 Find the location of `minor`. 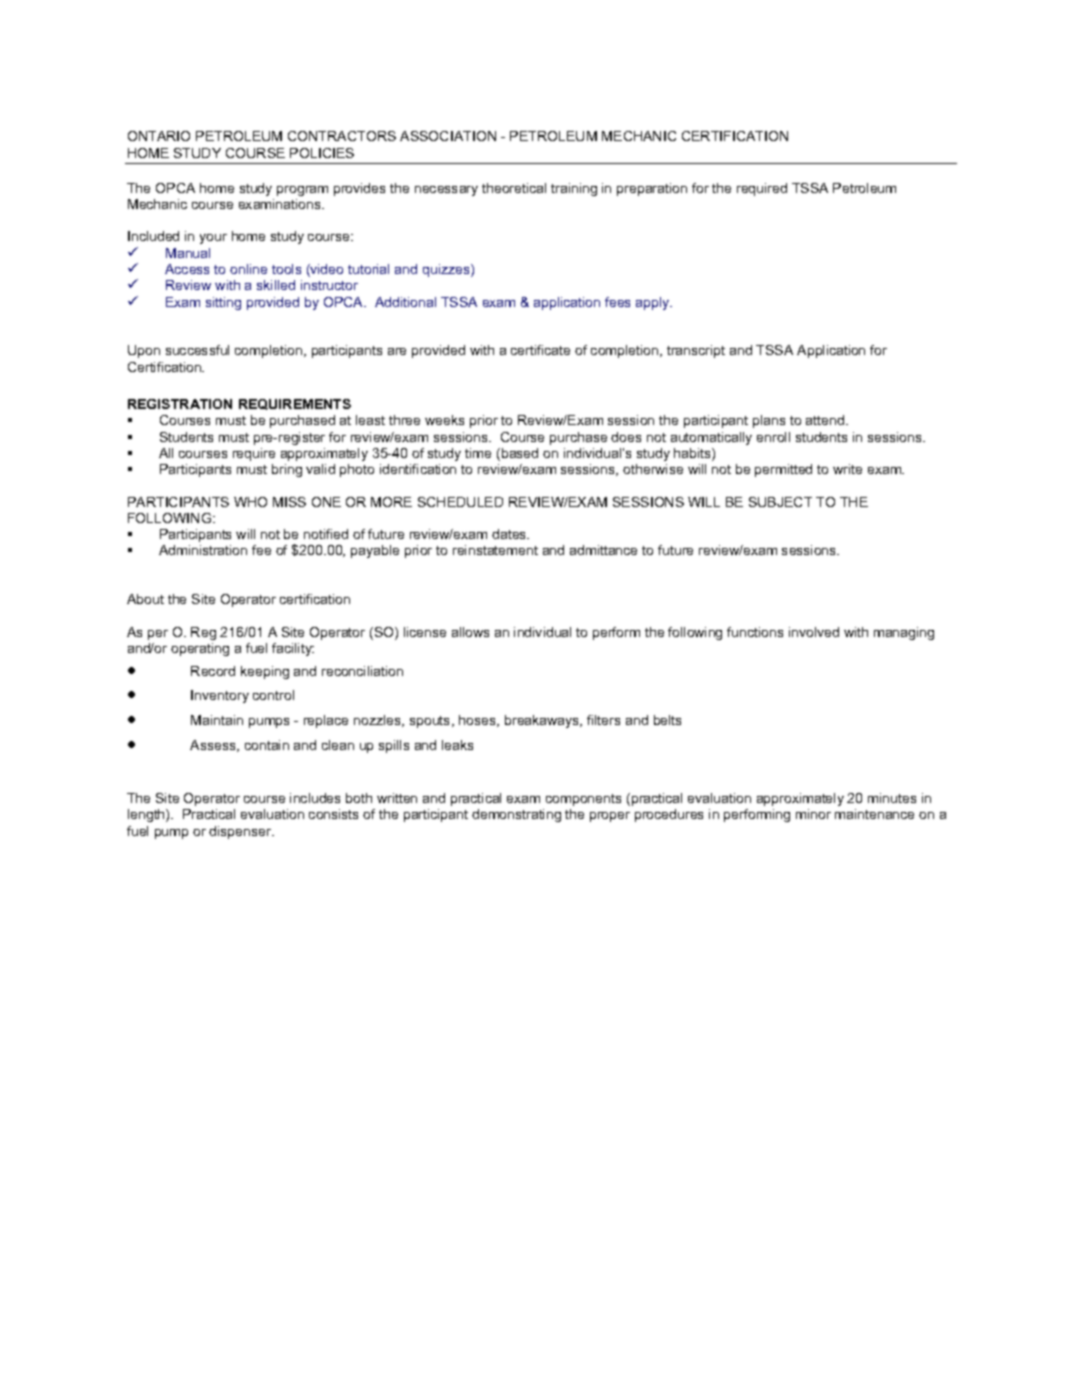

minor is located at coordinates (813, 814).
